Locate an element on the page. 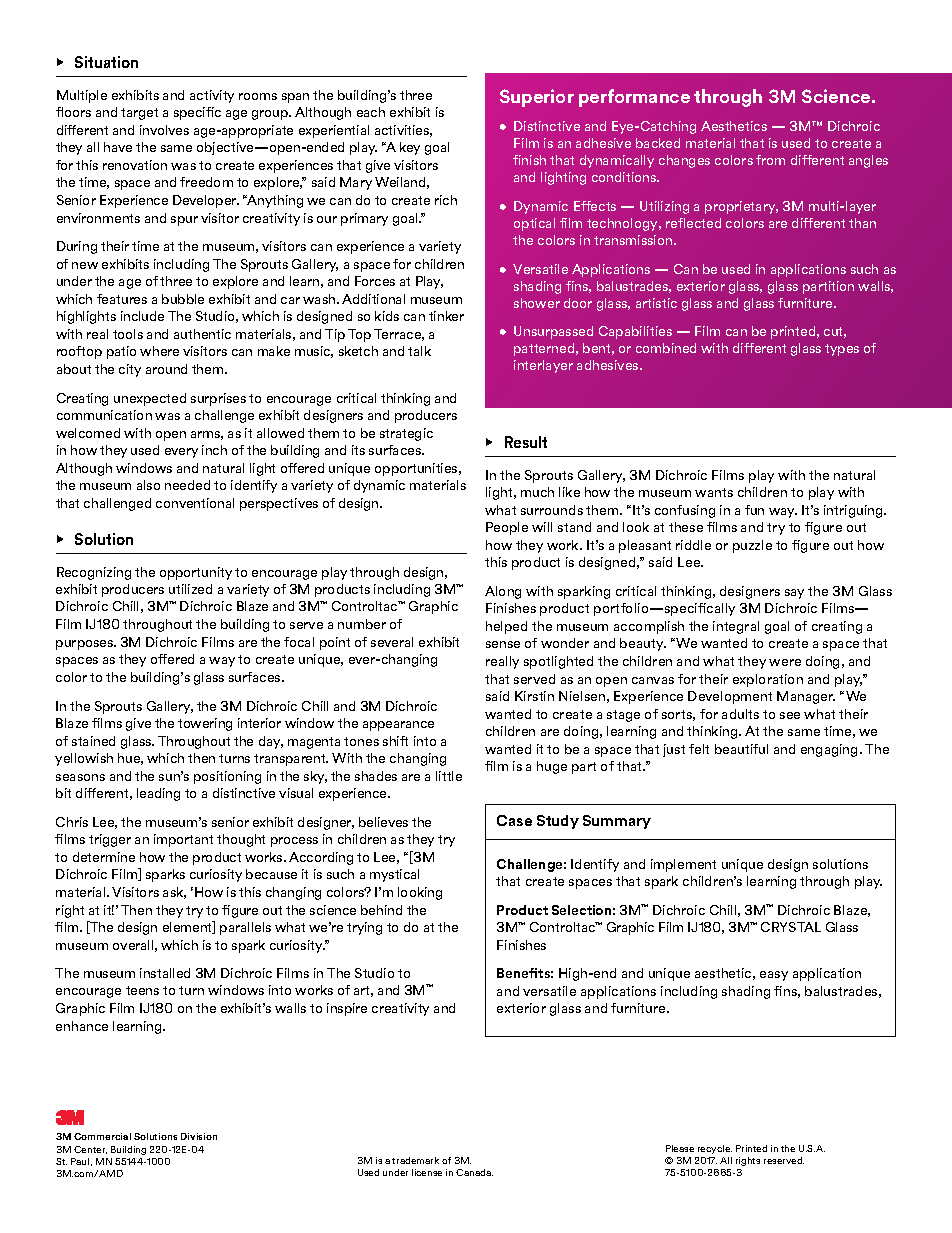 This page has height=1233, width=952. from is located at coordinates (770, 160).
